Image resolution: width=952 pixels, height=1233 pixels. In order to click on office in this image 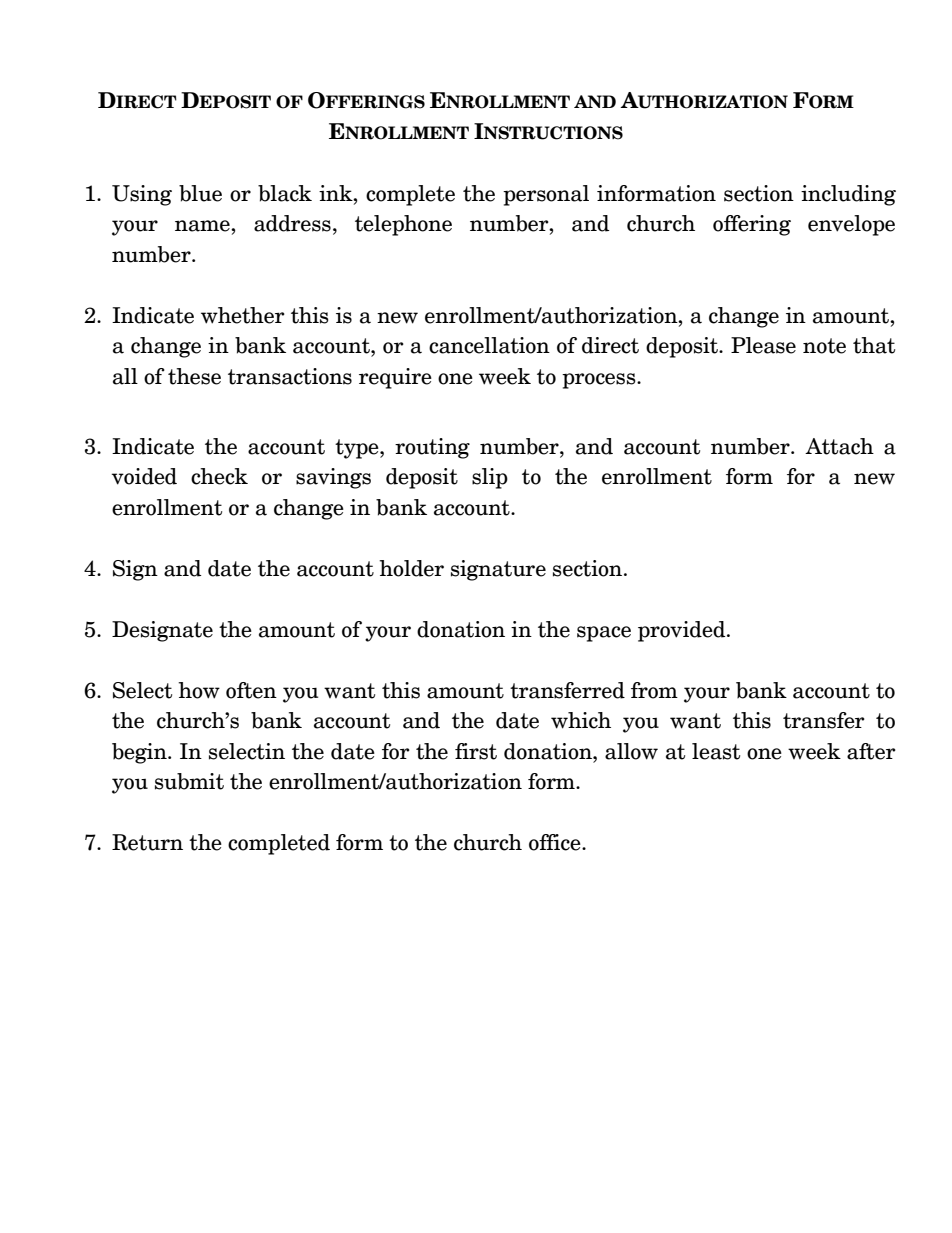, I will do `click(556, 842)`.
